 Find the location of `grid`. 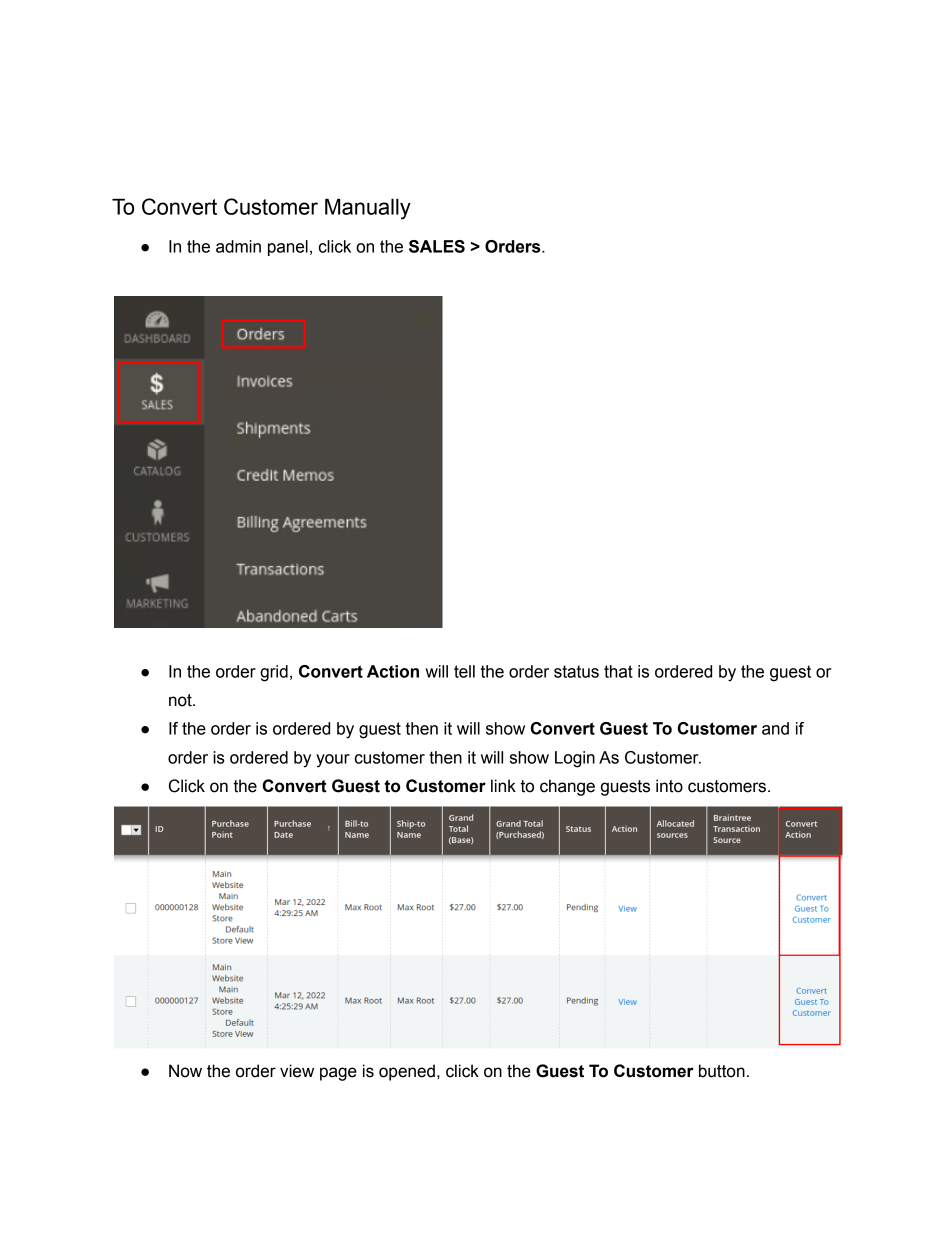

grid is located at coordinates (274, 673).
